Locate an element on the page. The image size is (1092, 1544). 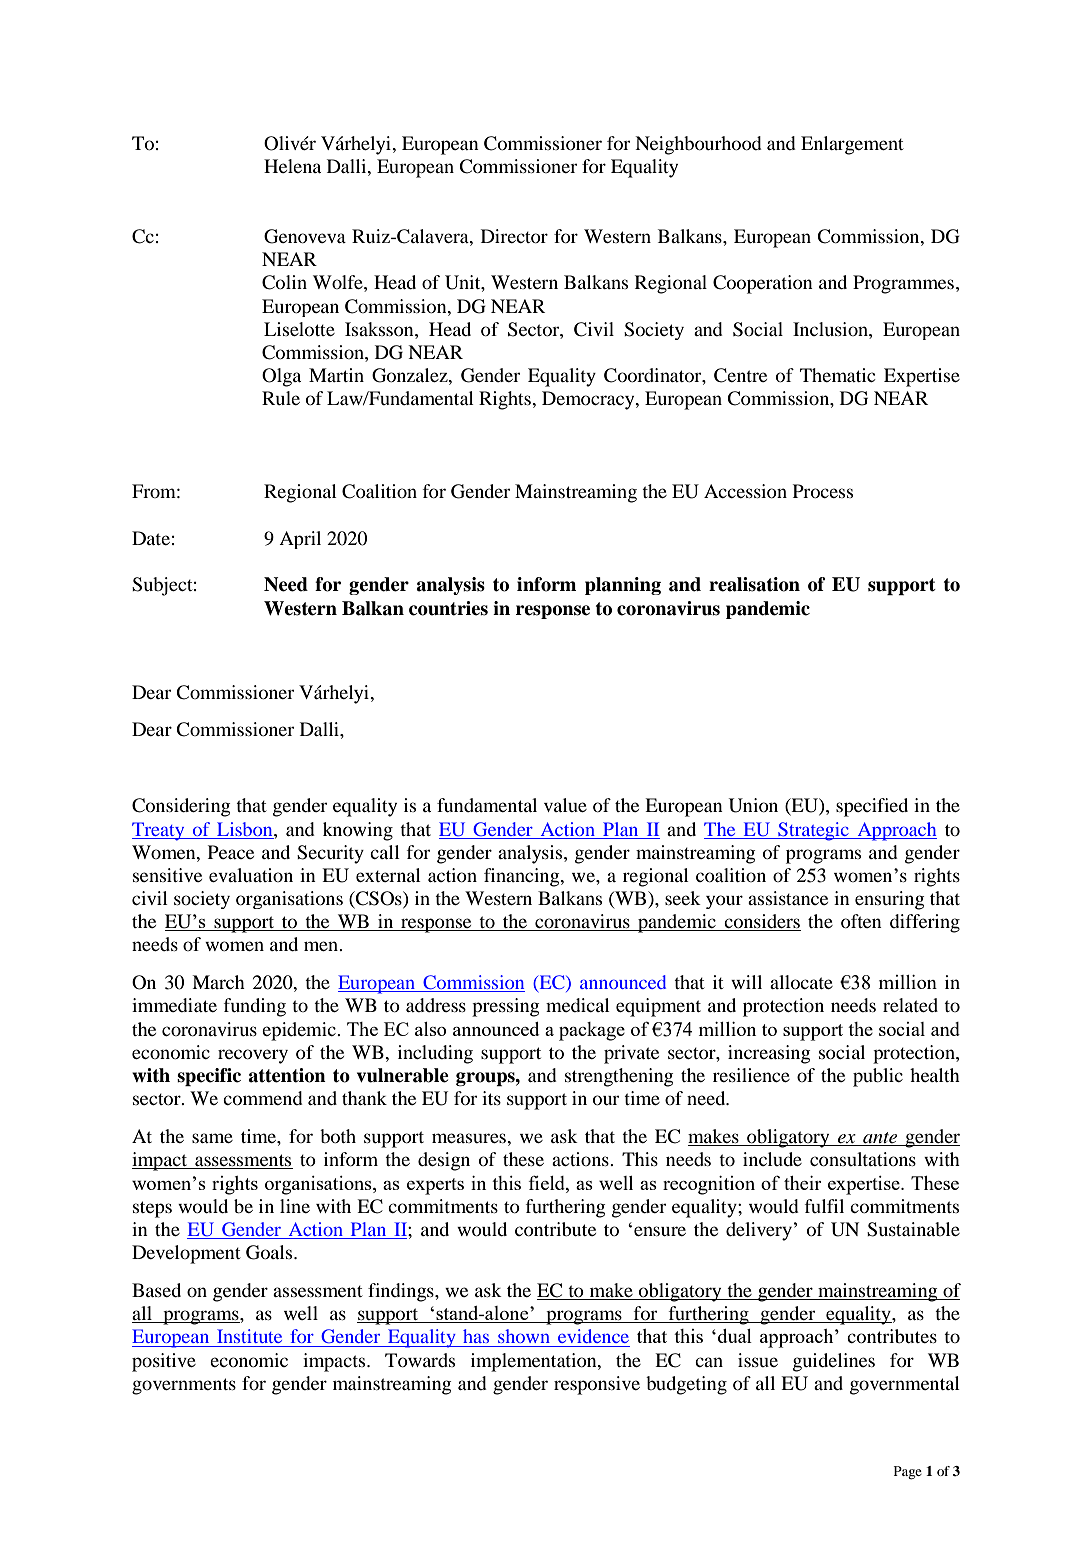
Helena is located at coordinates (292, 166).
